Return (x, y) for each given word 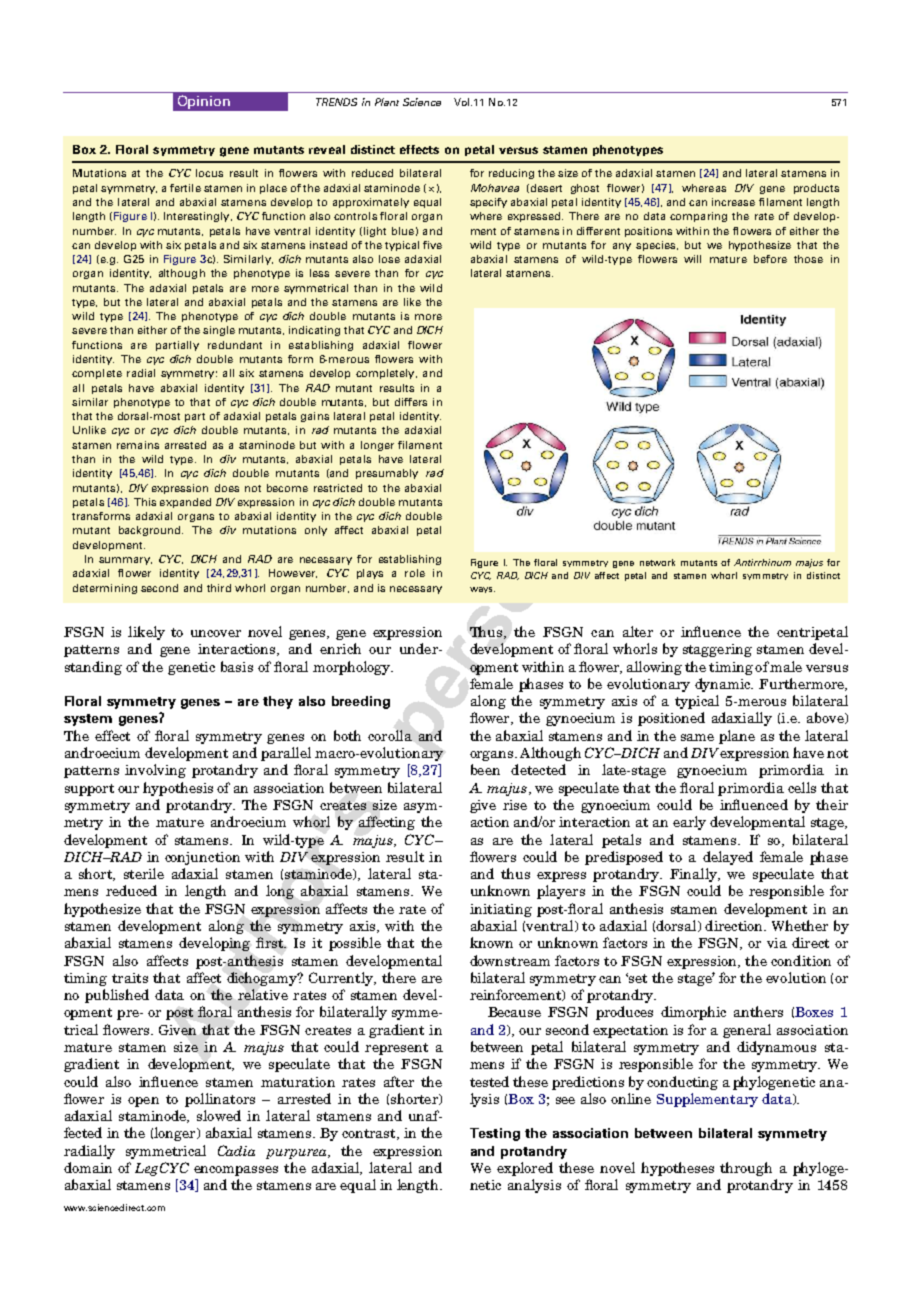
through (746, 1169)
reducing (511, 174)
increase (733, 202)
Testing (495, 1134)
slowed (219, 1115)
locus (209, 173)
